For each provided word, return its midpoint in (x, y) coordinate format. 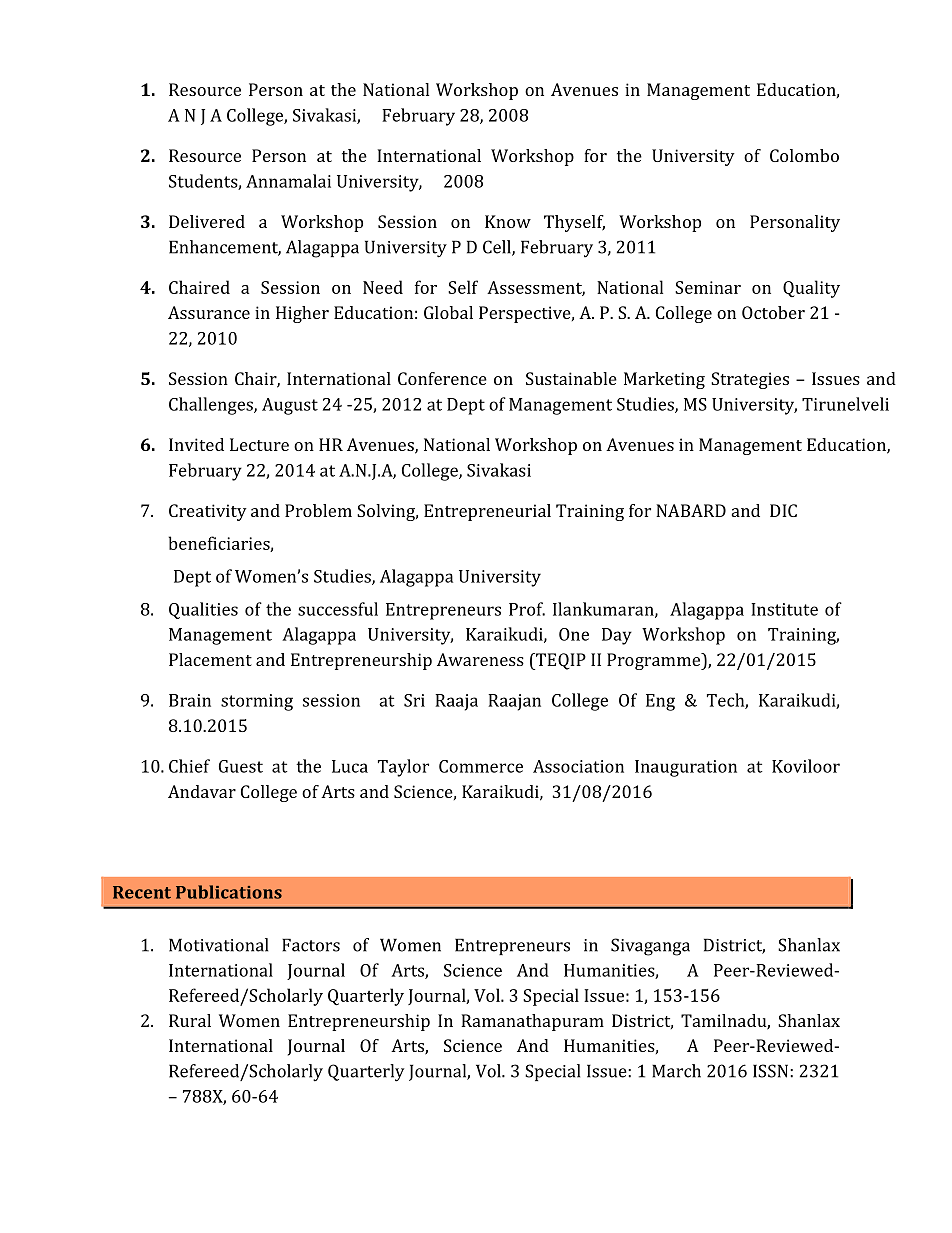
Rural (190, 1020)
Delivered (207, 221)
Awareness (480, 659)
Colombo (804, 155)
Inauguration (686, 768)
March (676, 1071)
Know (508, 221)
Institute (784, 609)
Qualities (203, 610)
